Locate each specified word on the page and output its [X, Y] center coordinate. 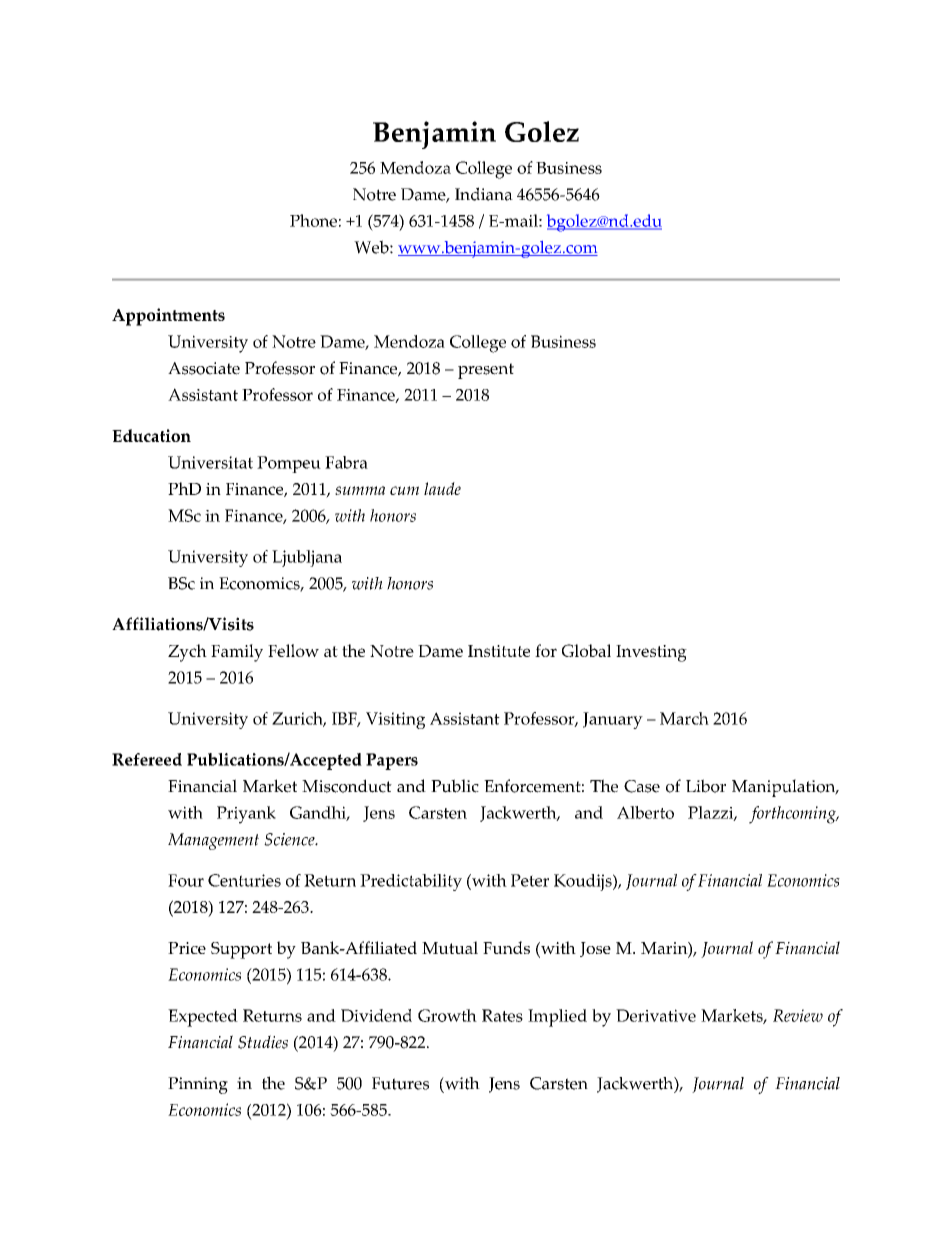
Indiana [484, 194]
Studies [263, 1042]
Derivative [656, 1015]
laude [442, 488]
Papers [392, 761]
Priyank [246, 815]
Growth [447, 1015]
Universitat [210, 462]
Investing [651, 653]
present [486, 371]
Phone [313, 220]
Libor [706, 786]
